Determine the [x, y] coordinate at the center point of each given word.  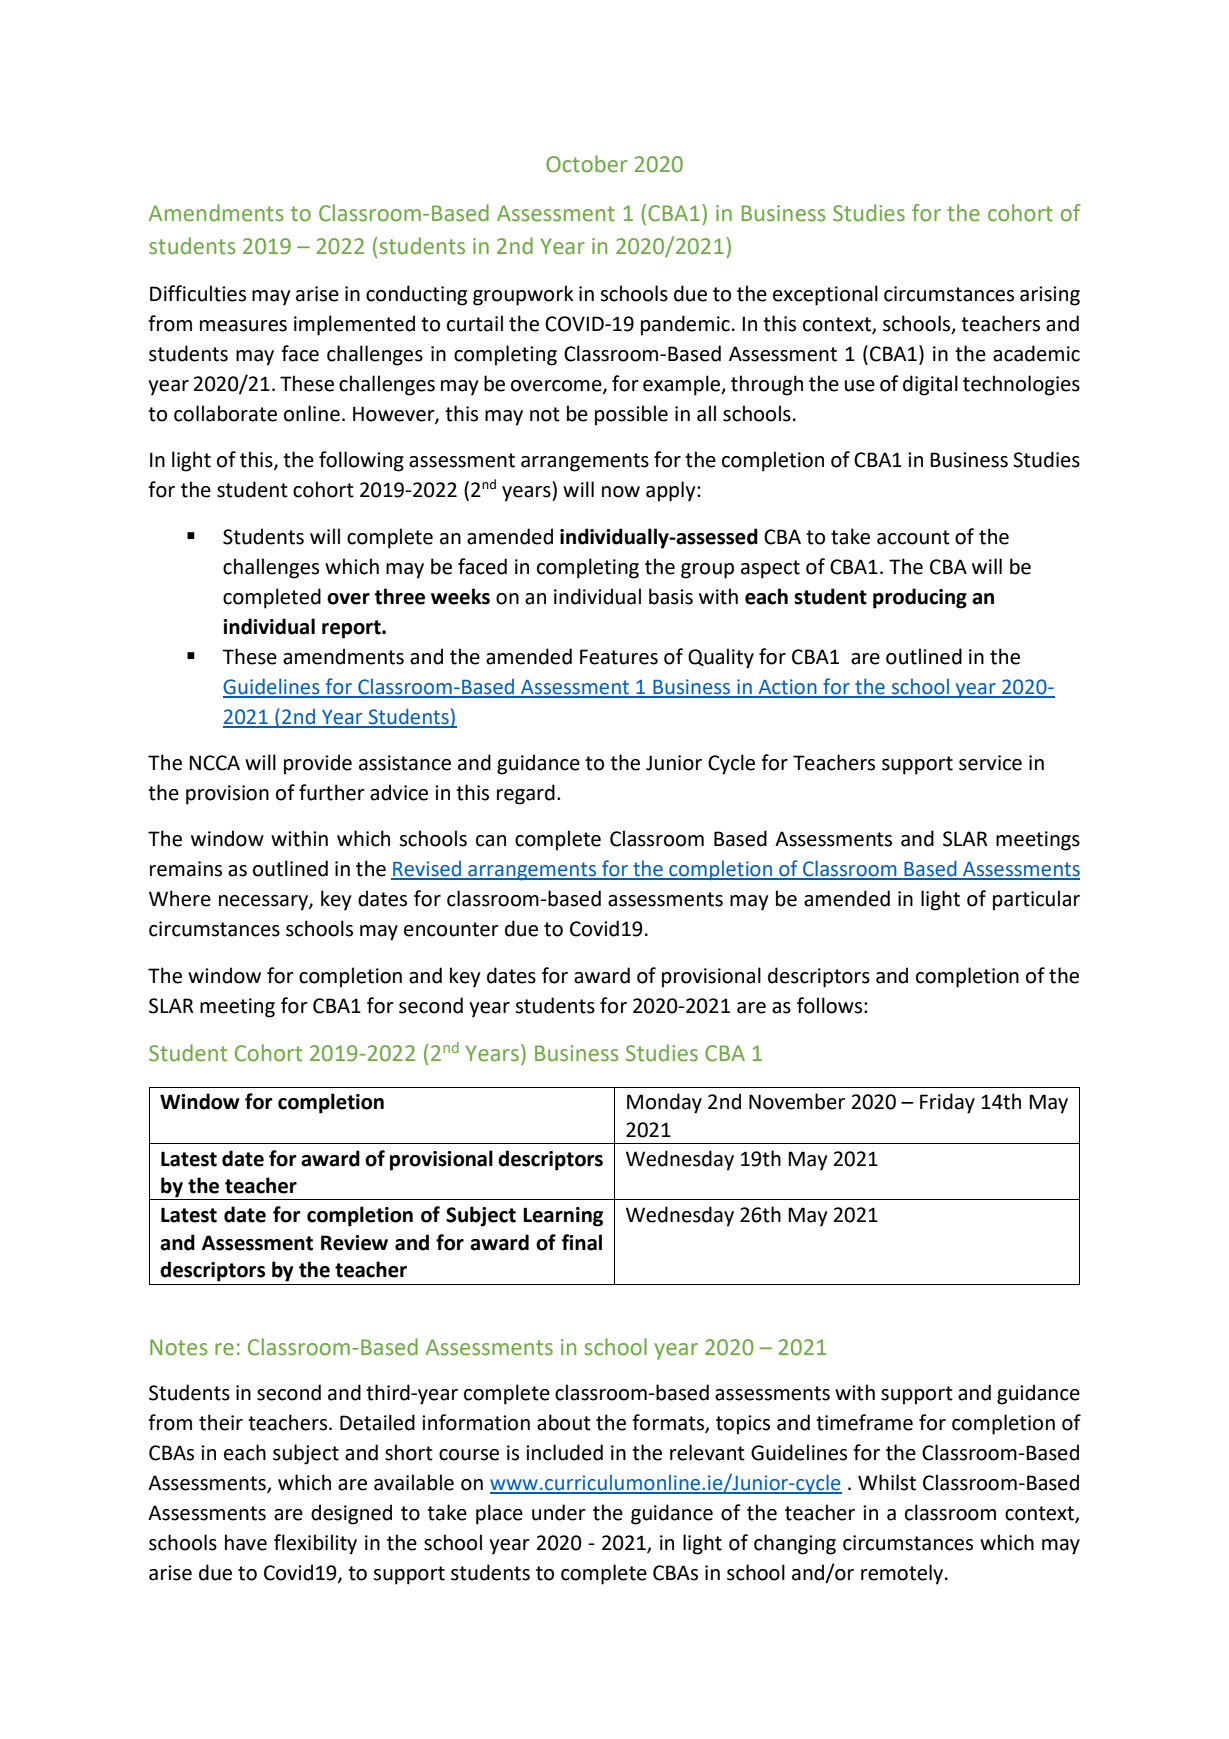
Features [619, 657]
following [361, 461]
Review [354, 1243]
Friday [947, 1103]
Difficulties [198, 293]
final [582, 1242]
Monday [664, 1103]
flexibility [315, 1544]
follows [831, 1005]
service [990, 763]
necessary [264, 903]
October [586, 164]
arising [1050, 296]
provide [318, 764]
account [913, 537]
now [621, 492]
